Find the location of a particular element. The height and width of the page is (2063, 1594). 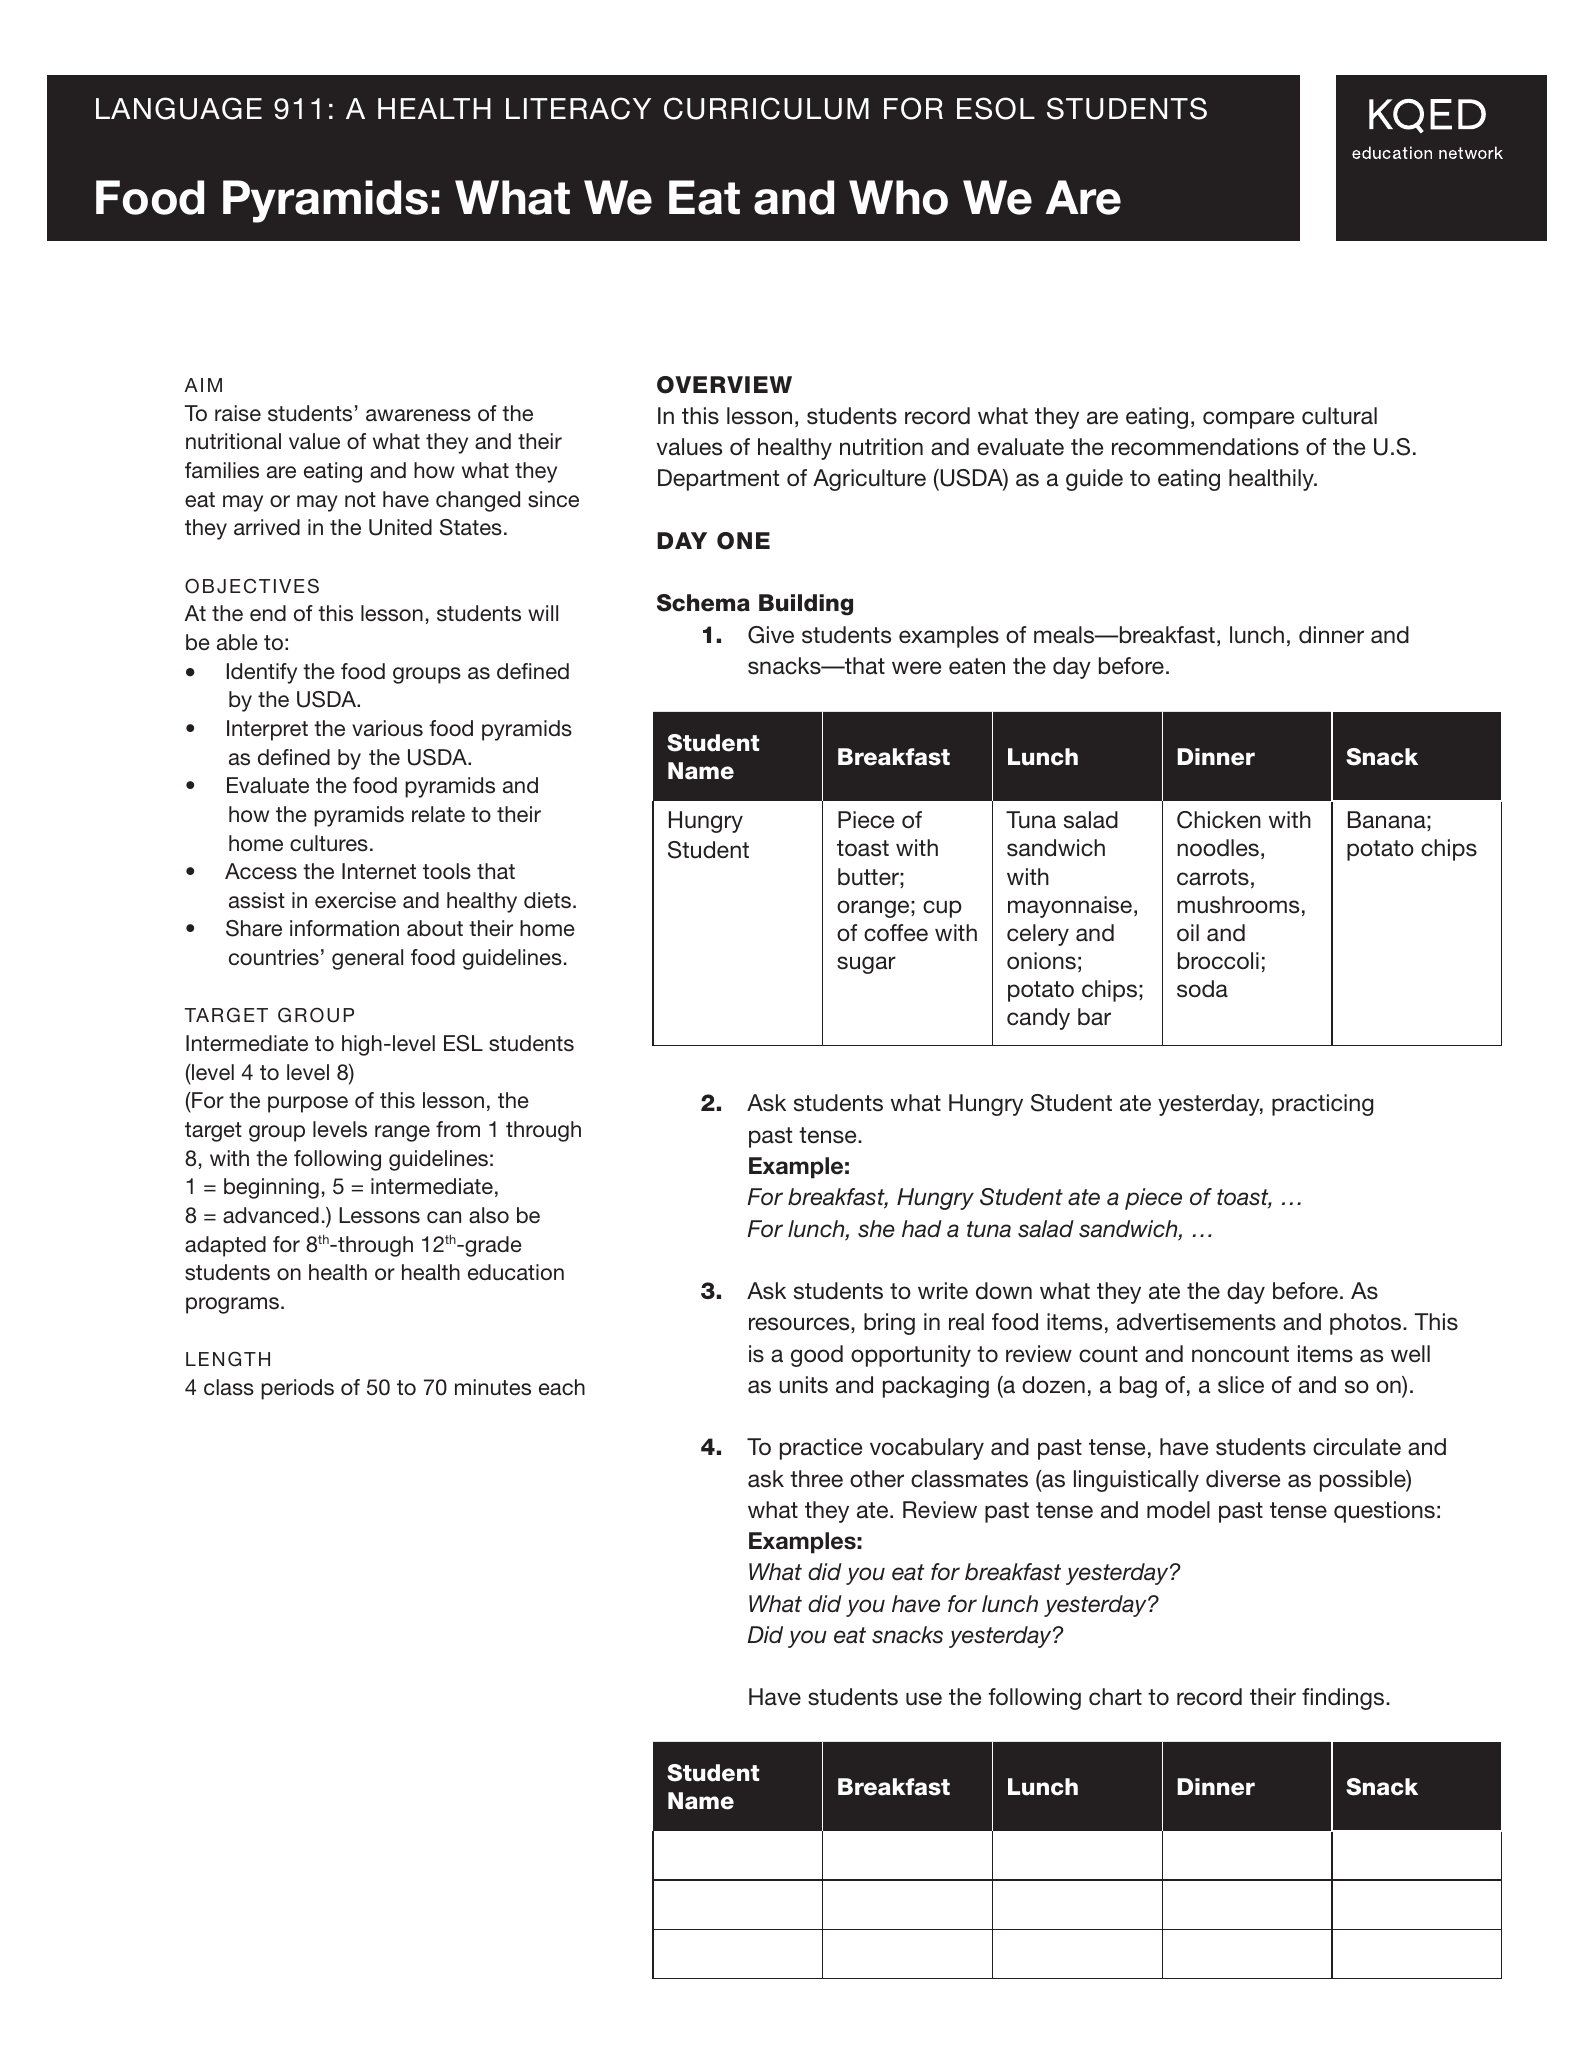

she is located at coordinates (876, 1229).
